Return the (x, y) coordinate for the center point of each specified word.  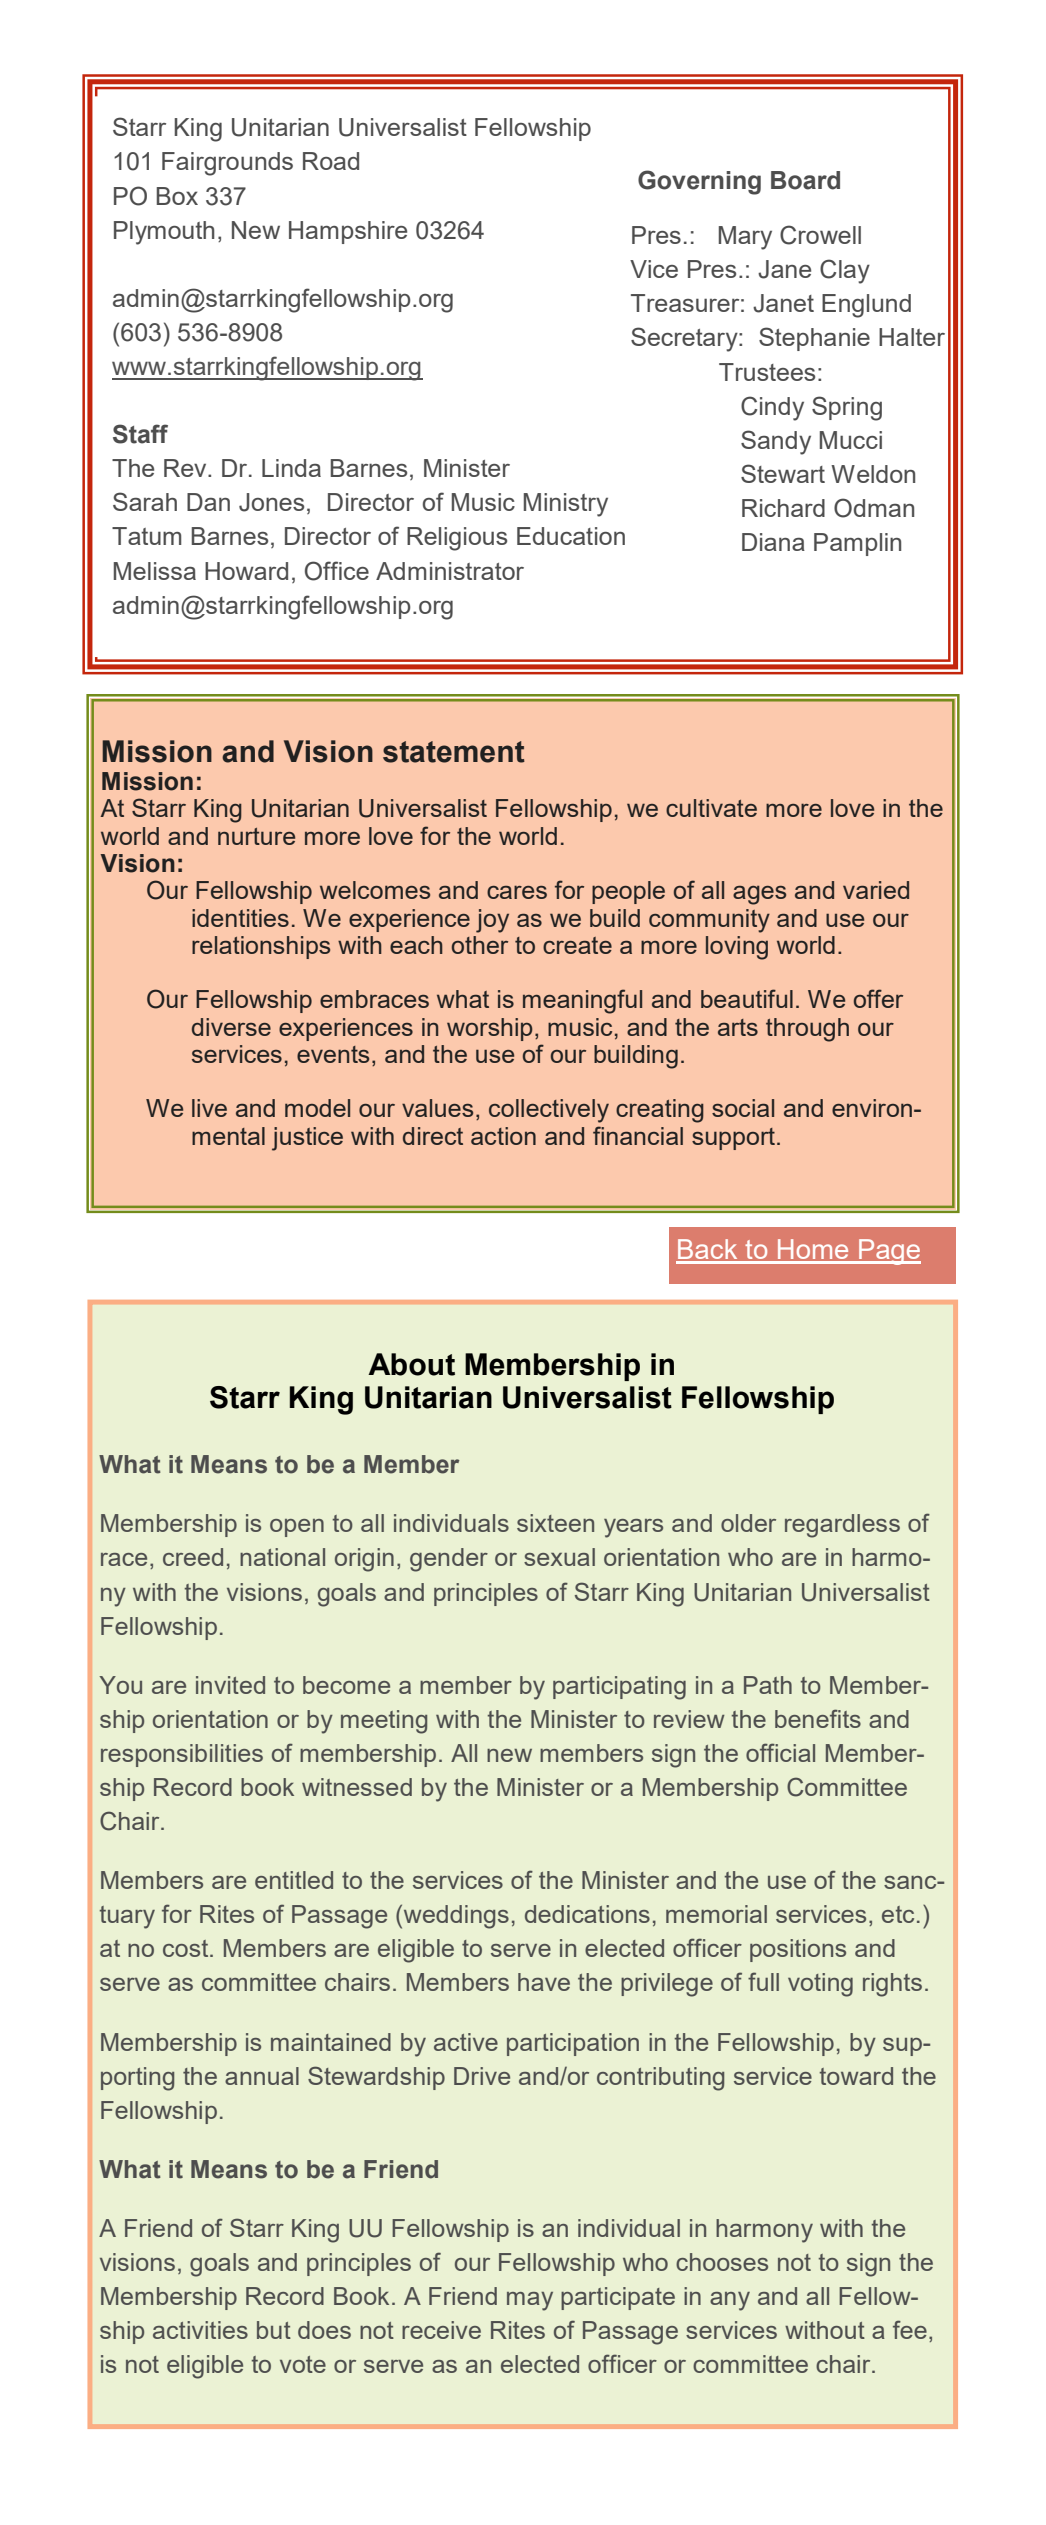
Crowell (820, 235)
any (730, 2301)
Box (177, 196)
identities (240, 918)
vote (303, 2364)
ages (759, 895)
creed (193, 1557)
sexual (559, 1557)
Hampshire (348, 232)
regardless (842, 1526)
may (530, 2301)
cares (517, 892)
